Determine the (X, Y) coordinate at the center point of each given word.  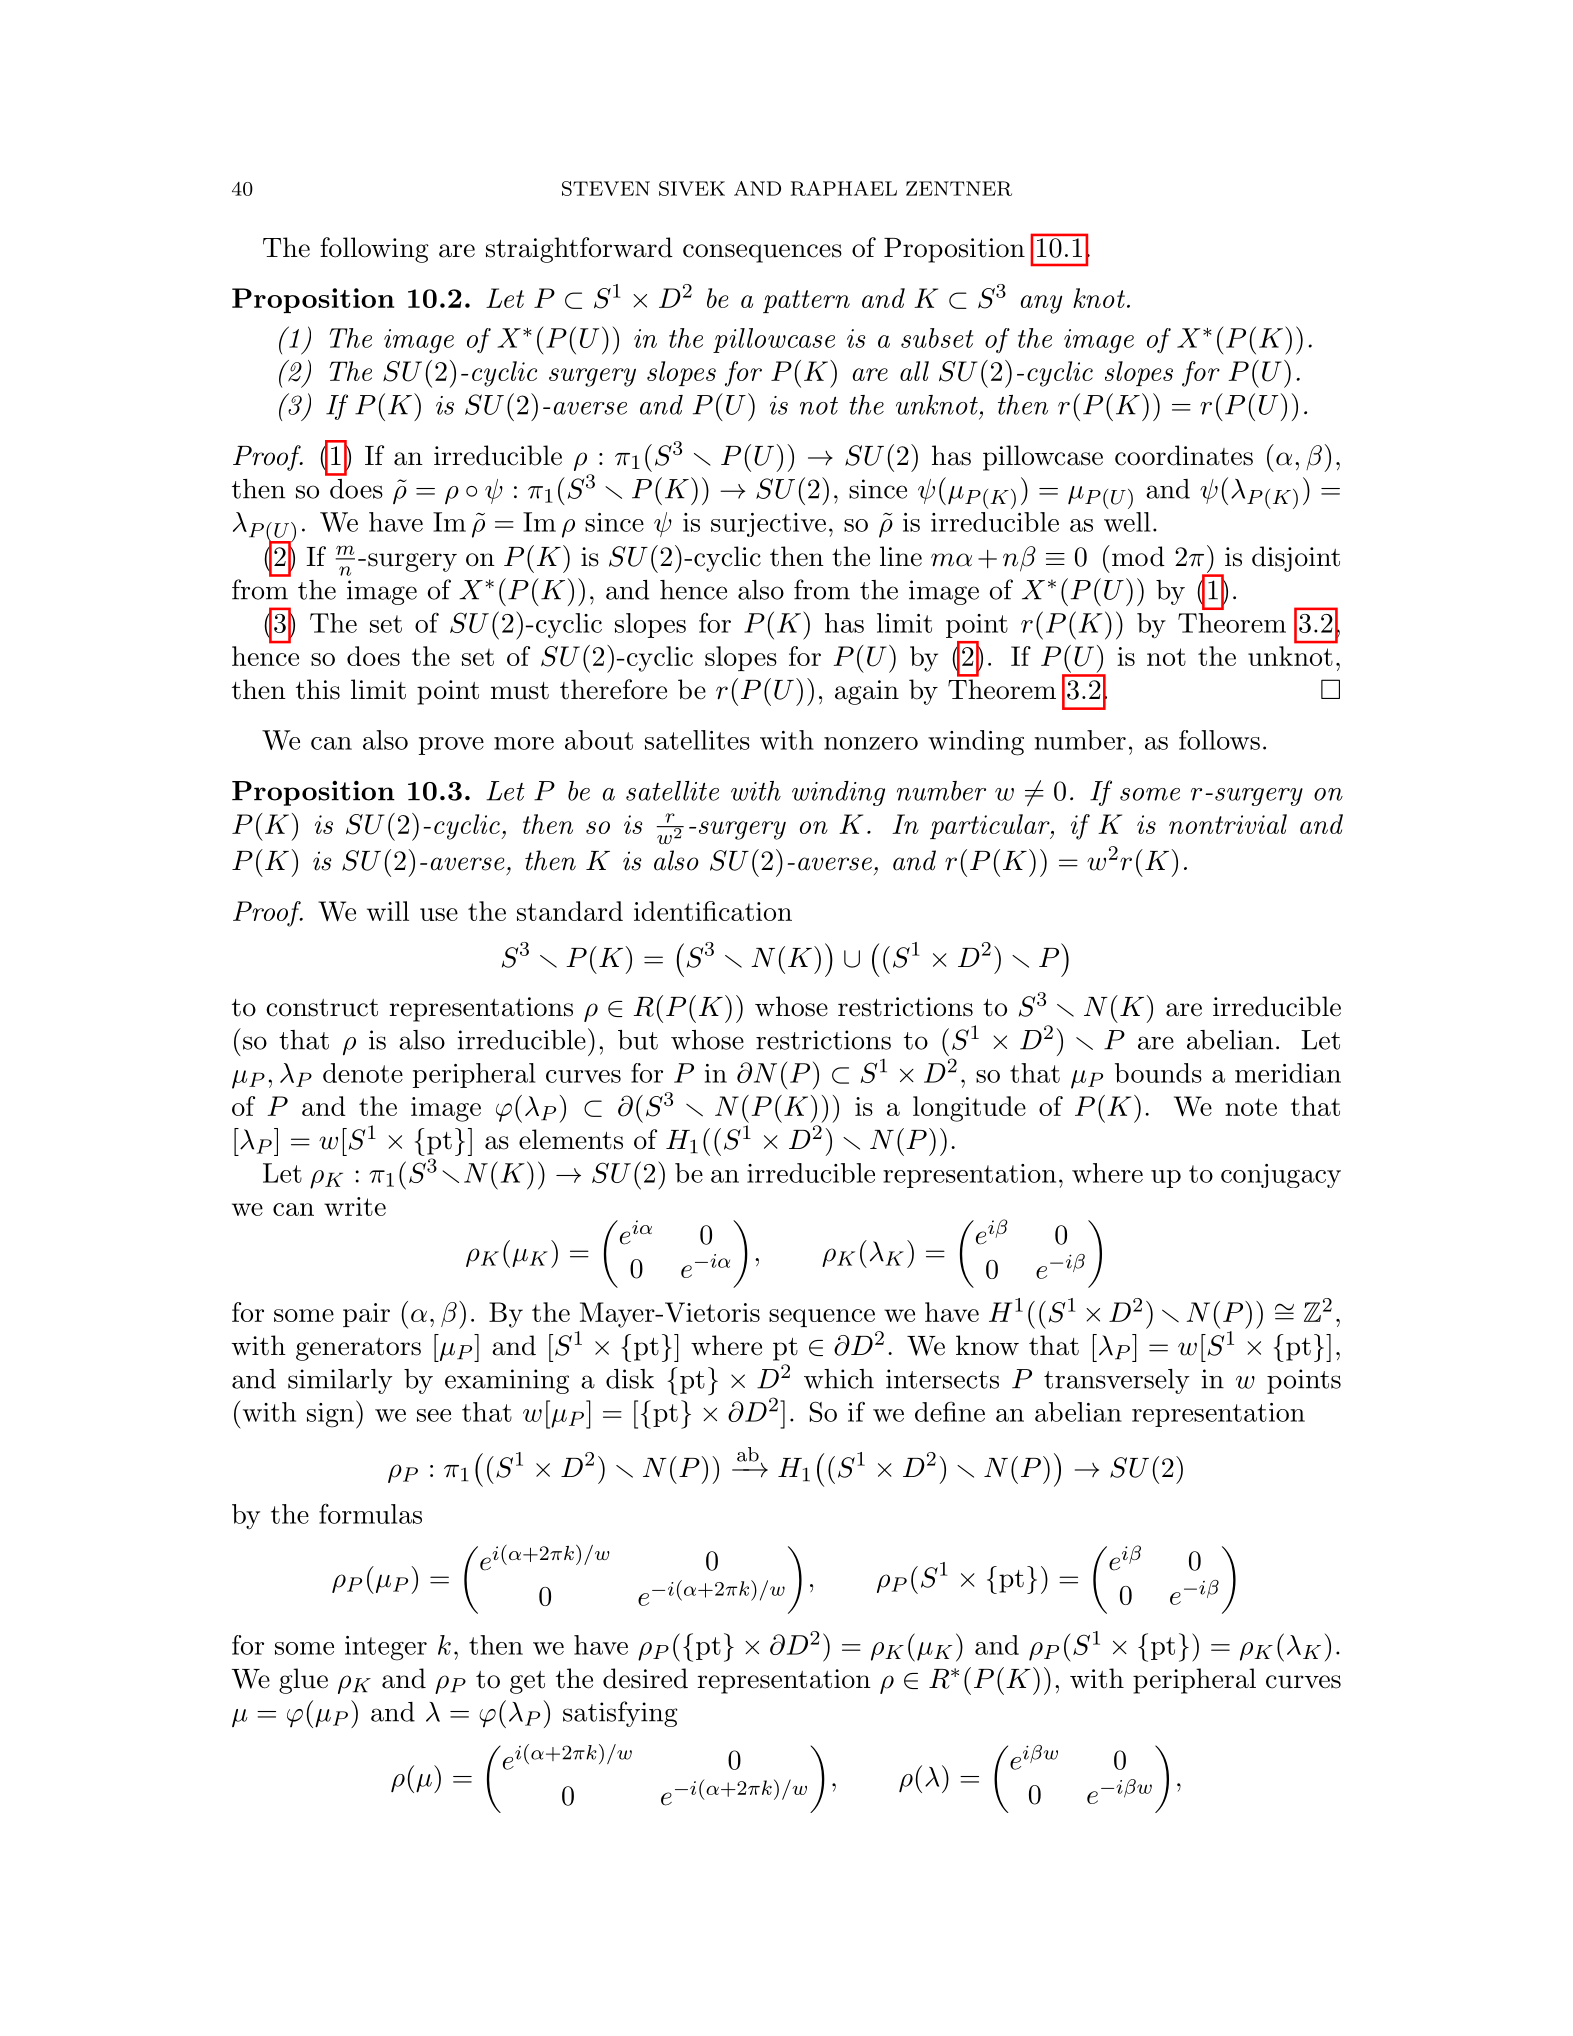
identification (713, 911)
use (439, 914)
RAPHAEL (844, 188)
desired (645, 1678)
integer (386, 1648)
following (374, 250)
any (1041, 304)
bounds (1158, 1073)
